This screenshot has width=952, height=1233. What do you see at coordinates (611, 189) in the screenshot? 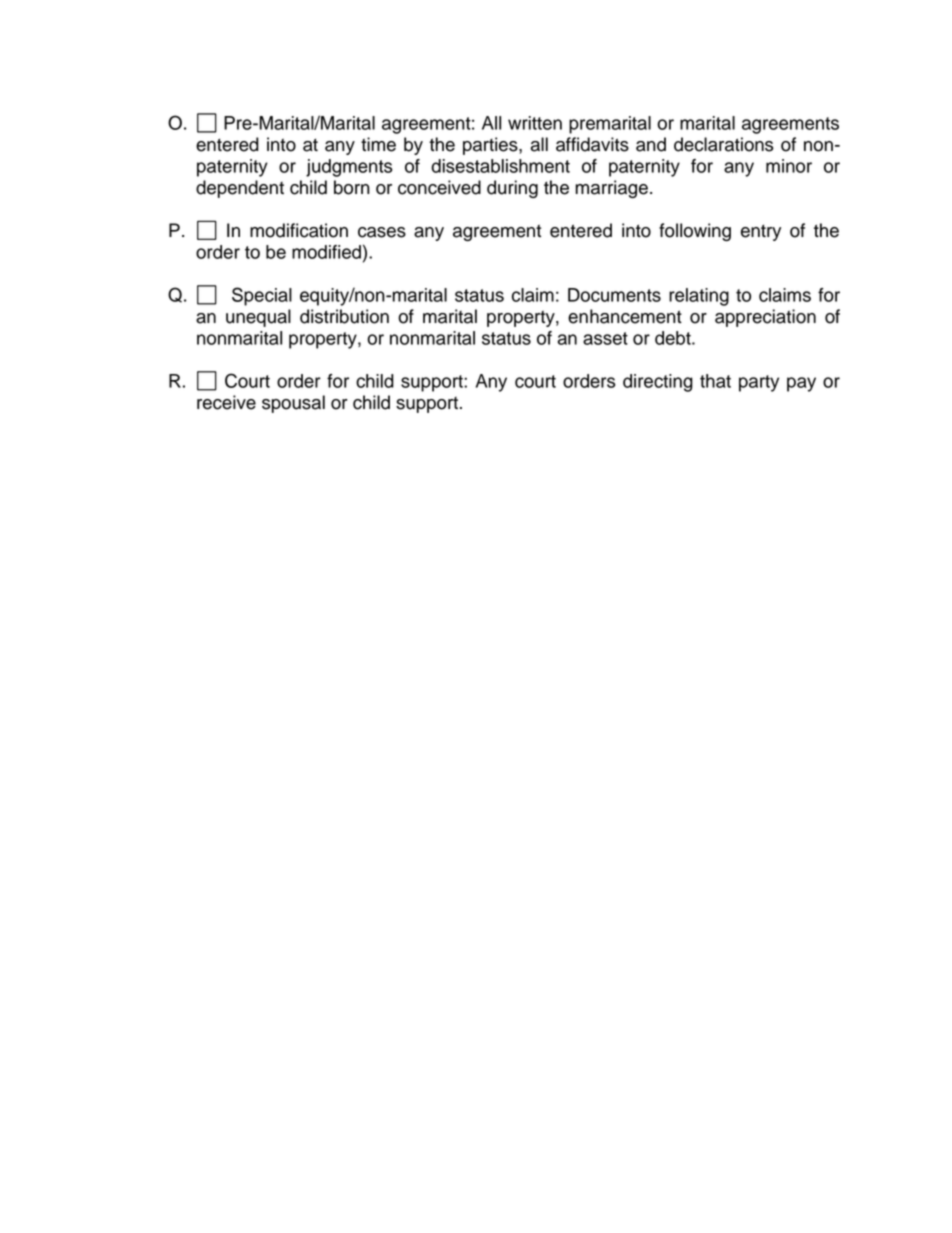
I see `marriage` at bounding box center [611, 189].
